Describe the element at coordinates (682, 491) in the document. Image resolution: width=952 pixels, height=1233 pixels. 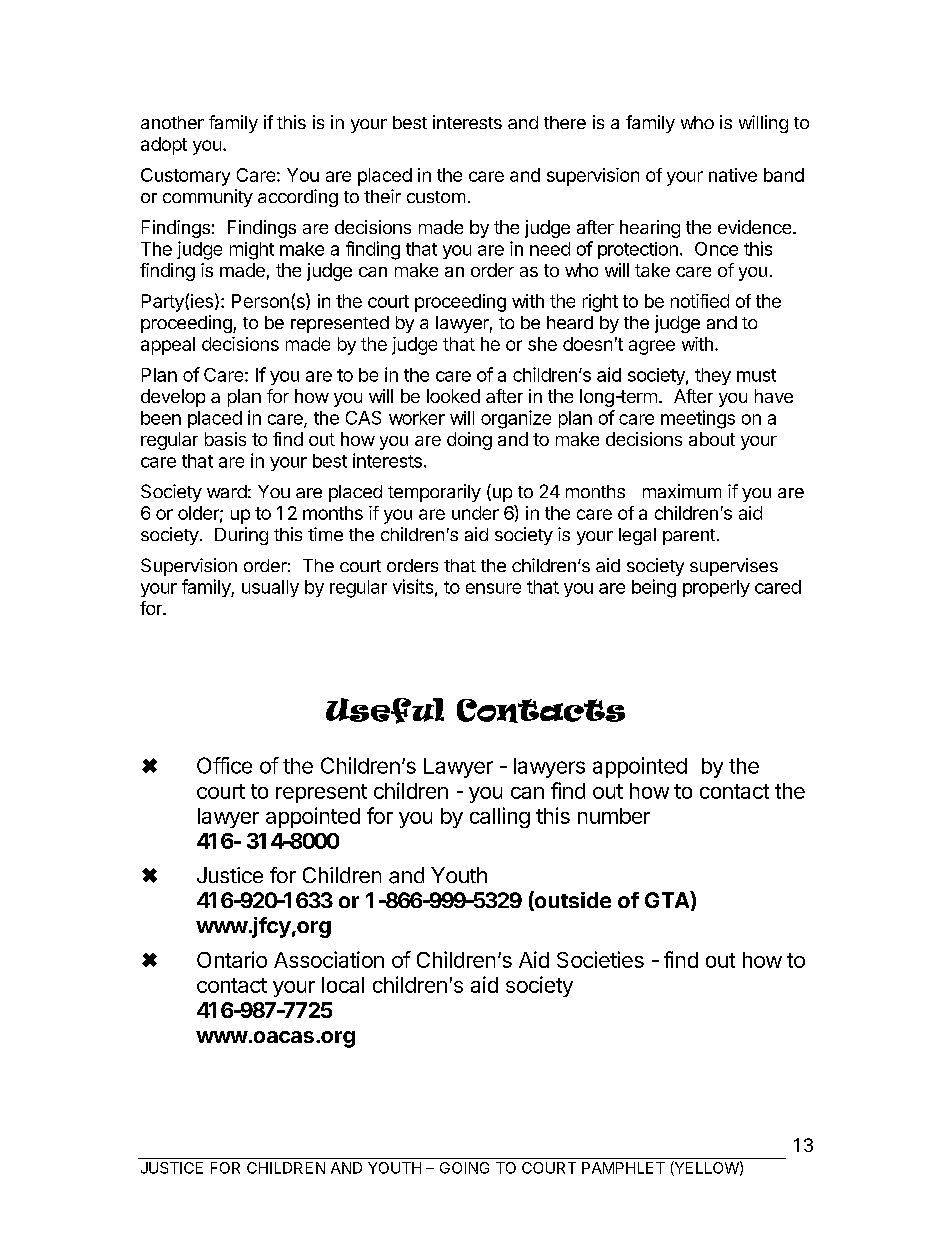
I see `maximum` at that location.
